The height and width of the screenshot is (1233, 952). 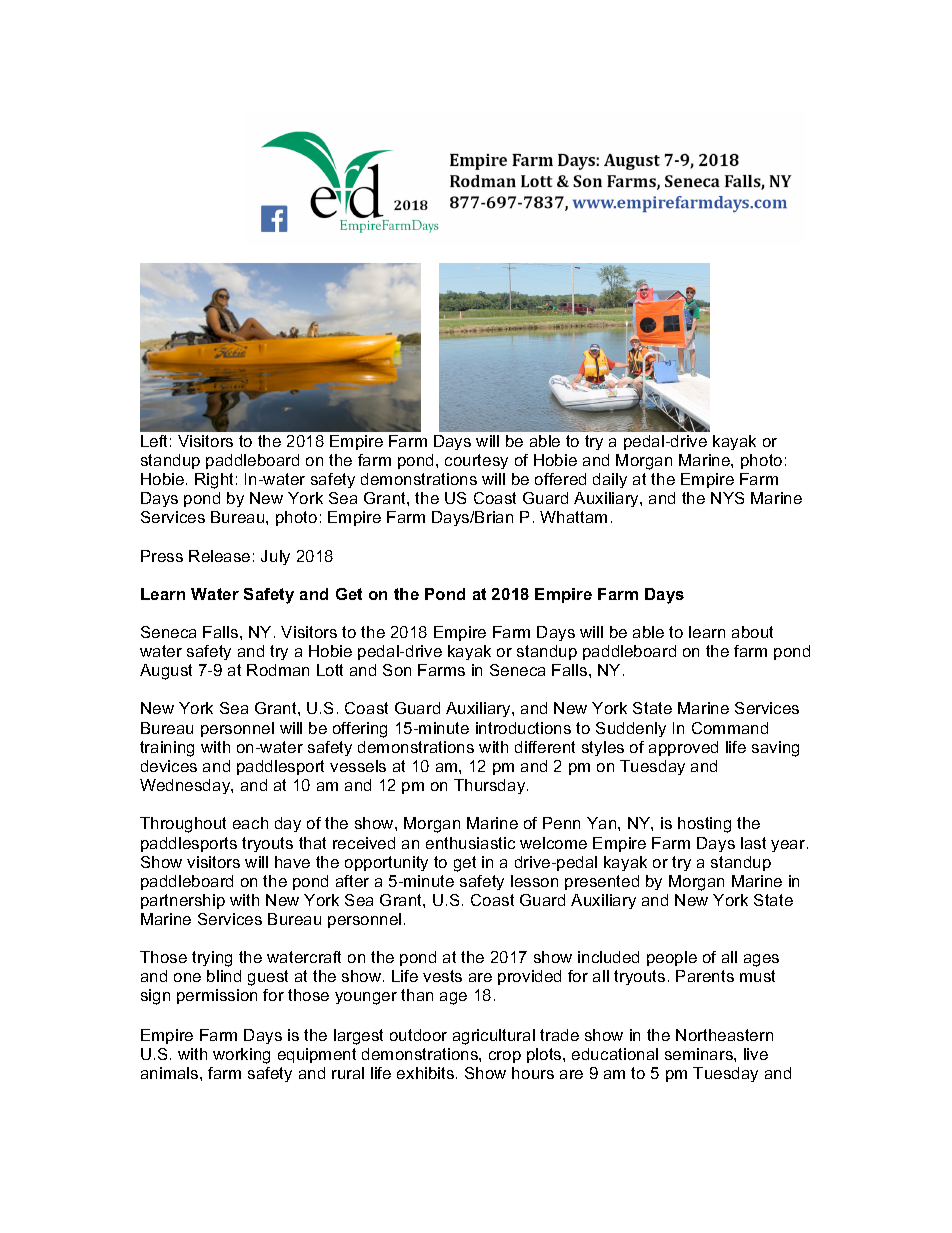 I want to click on Release, so click(x=219, y=556).
